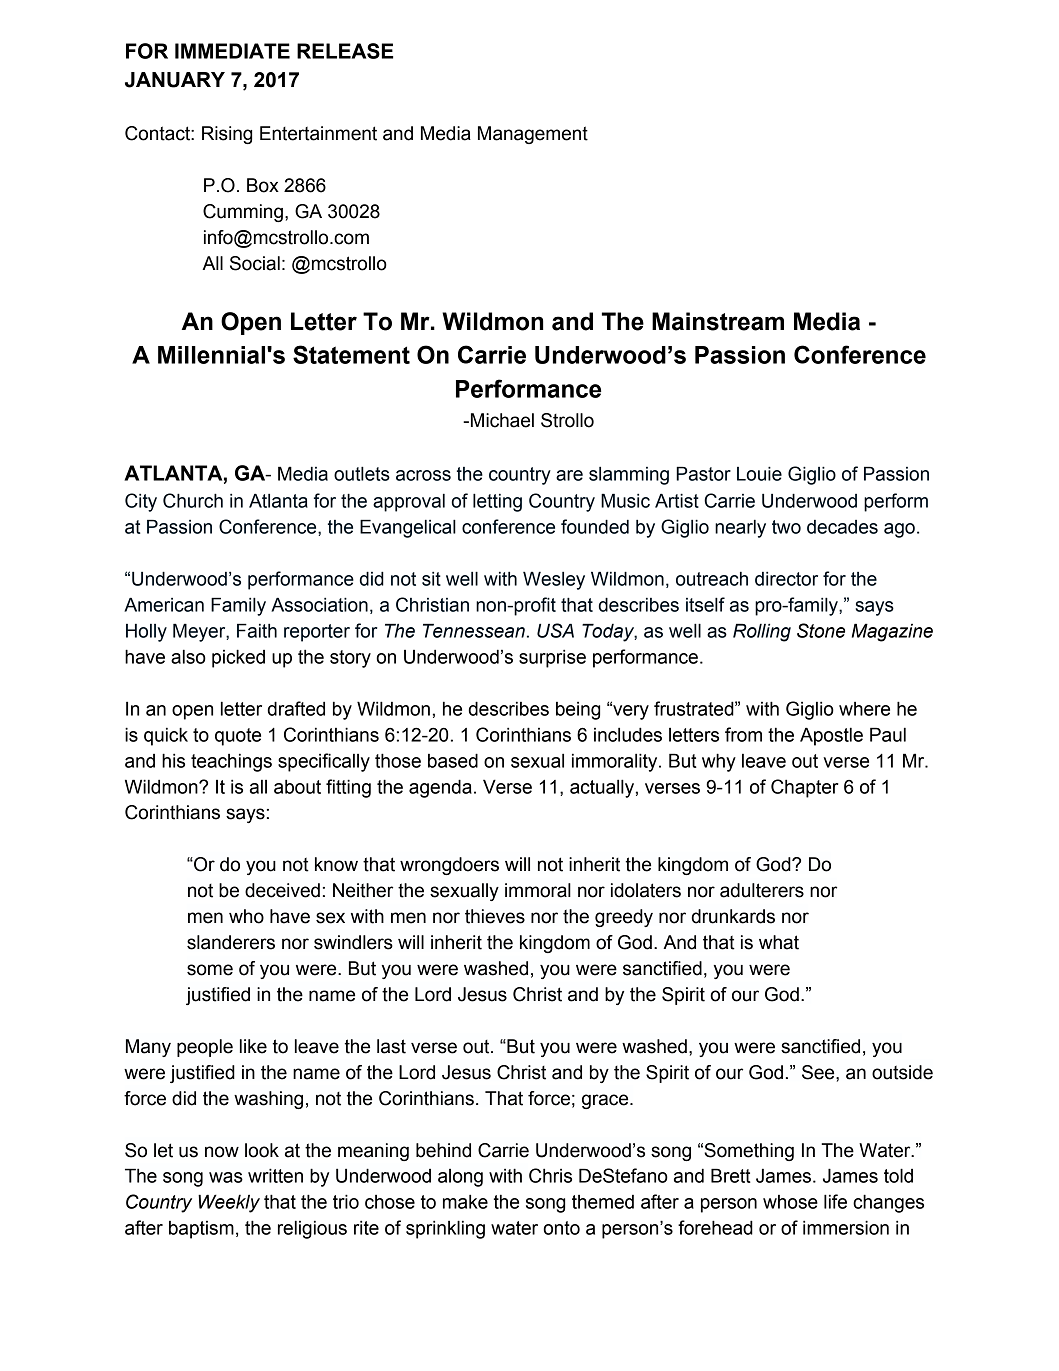  What do you see at coordinates (718, 321) in the document?
I see `Mainstream` at bounding box center [718, 321].
